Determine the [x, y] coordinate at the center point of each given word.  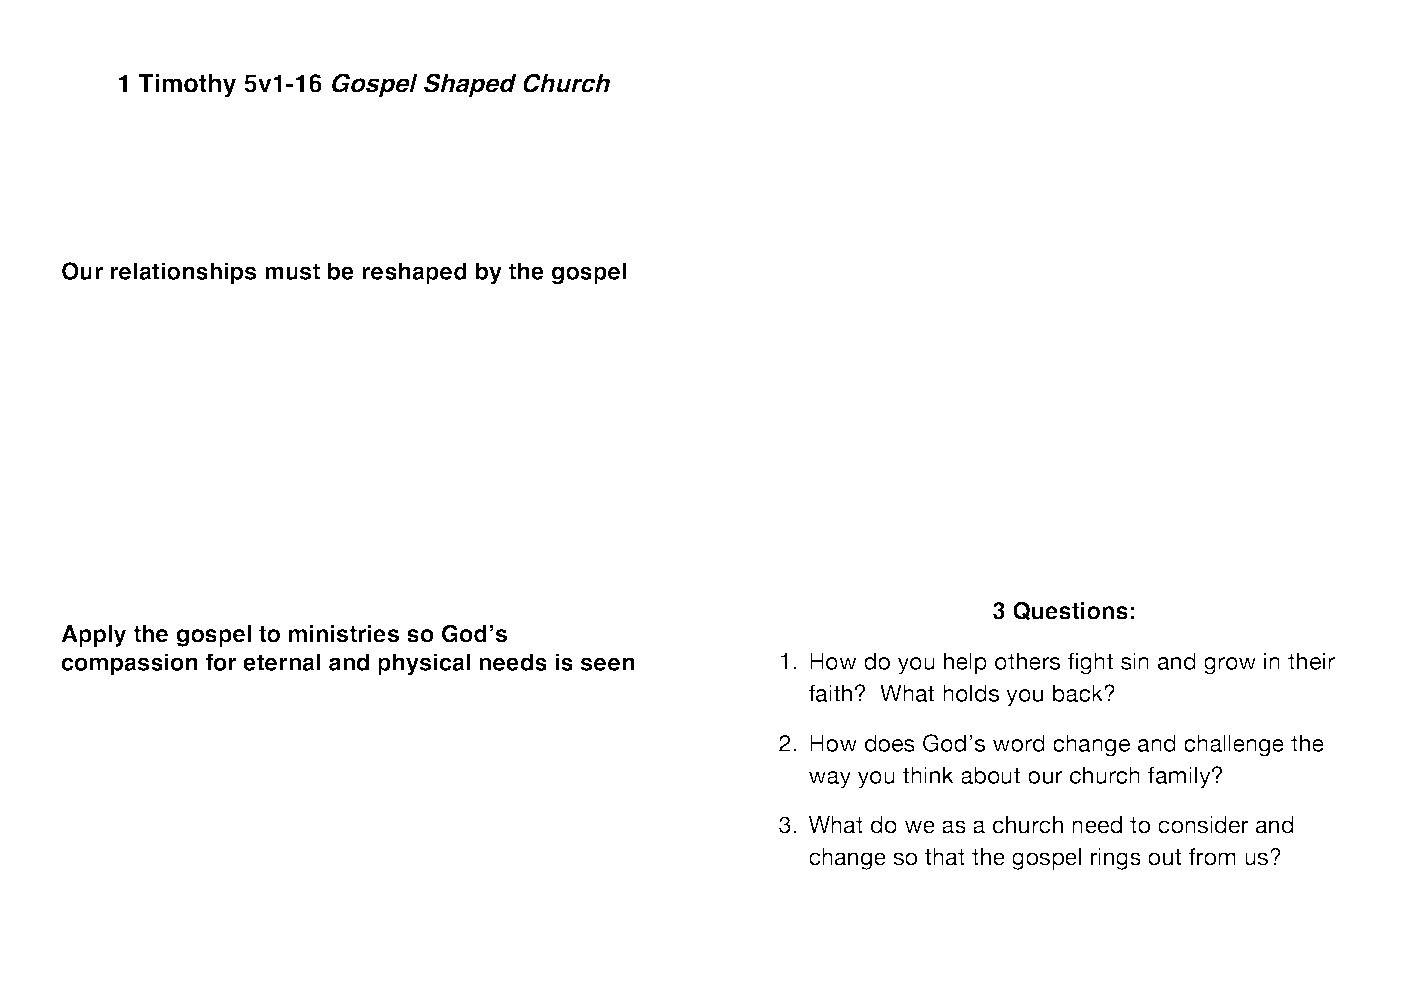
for [221, 662]
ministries [344, 634]
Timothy [187, 86]
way [830, 780]
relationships [183, 273]
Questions [1070, 611]
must [292, 271]
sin [1135, 661]
